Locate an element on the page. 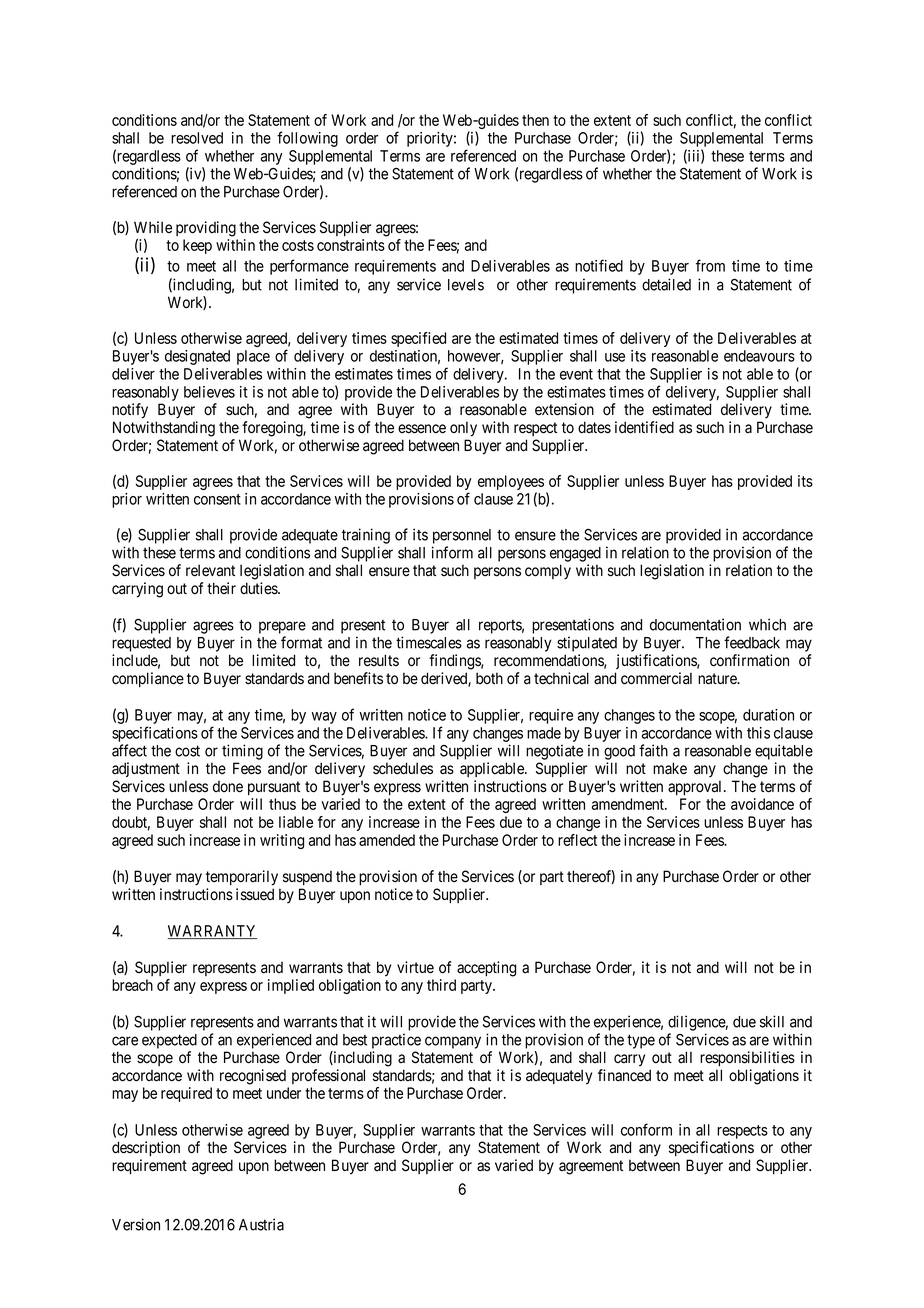 The width and height of the image is (924, 1308). company is located at coordinates (453, 1042).
